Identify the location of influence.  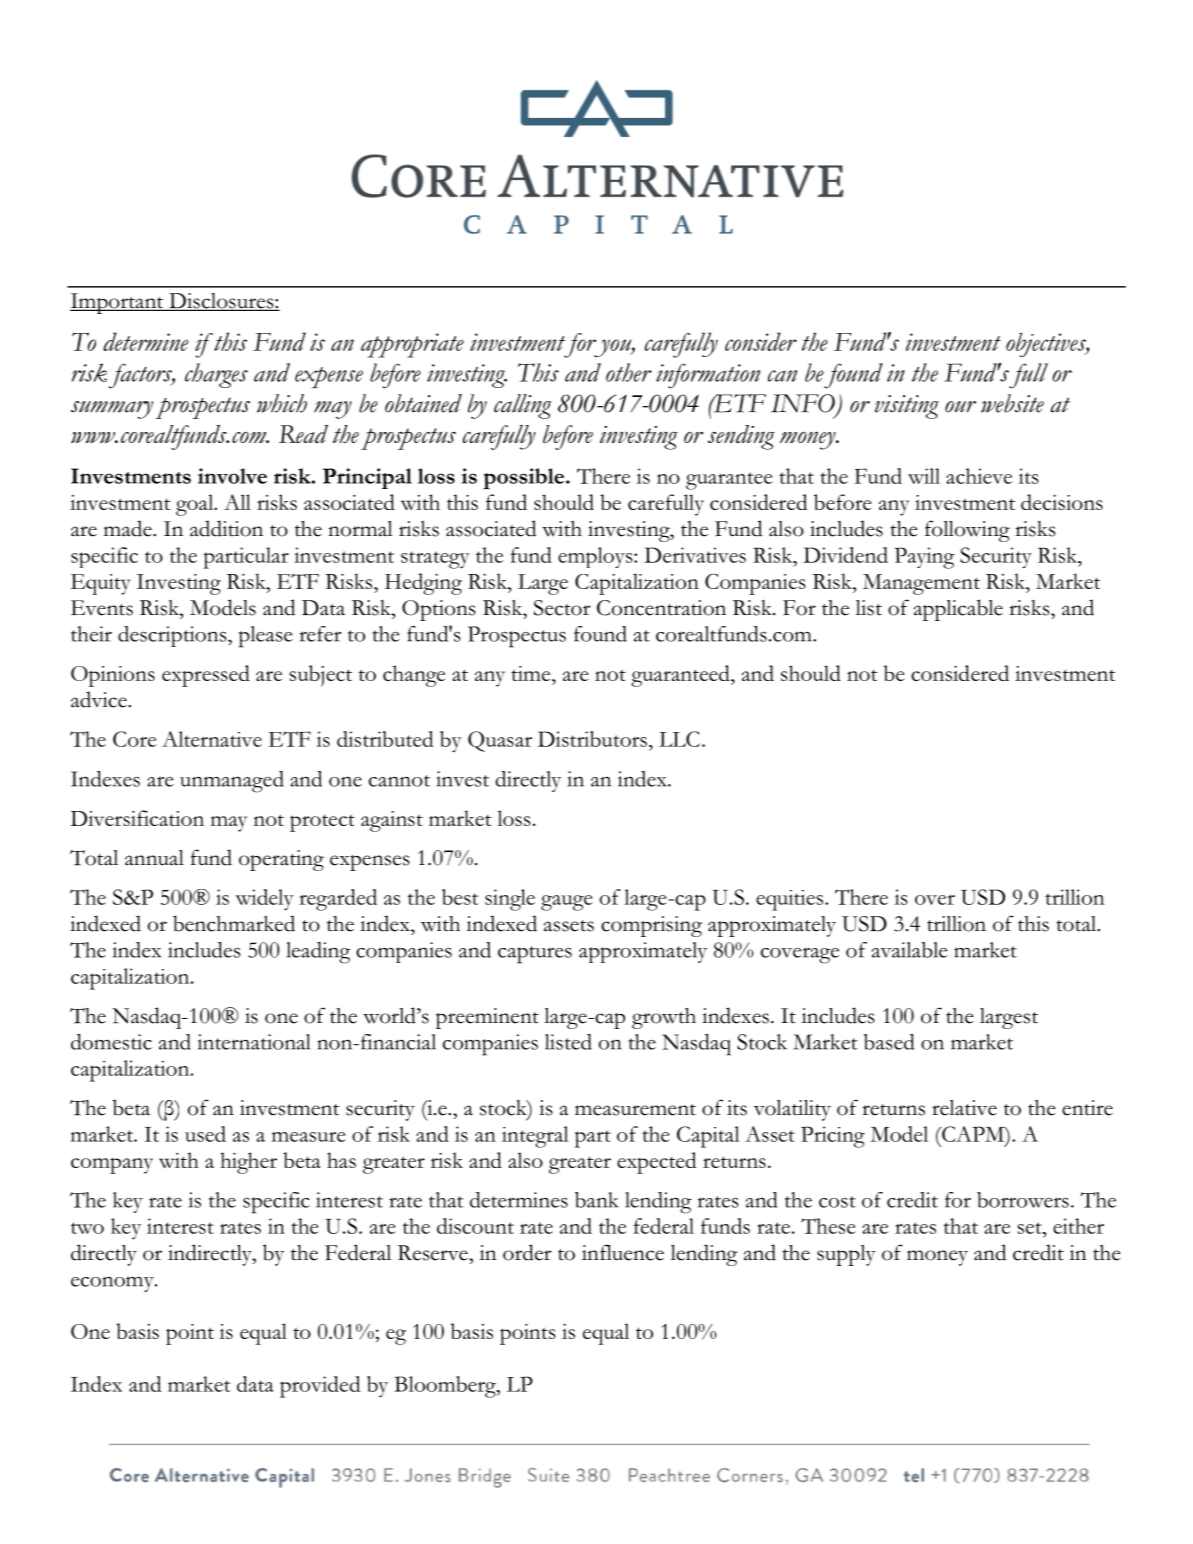
(623, 1252).
